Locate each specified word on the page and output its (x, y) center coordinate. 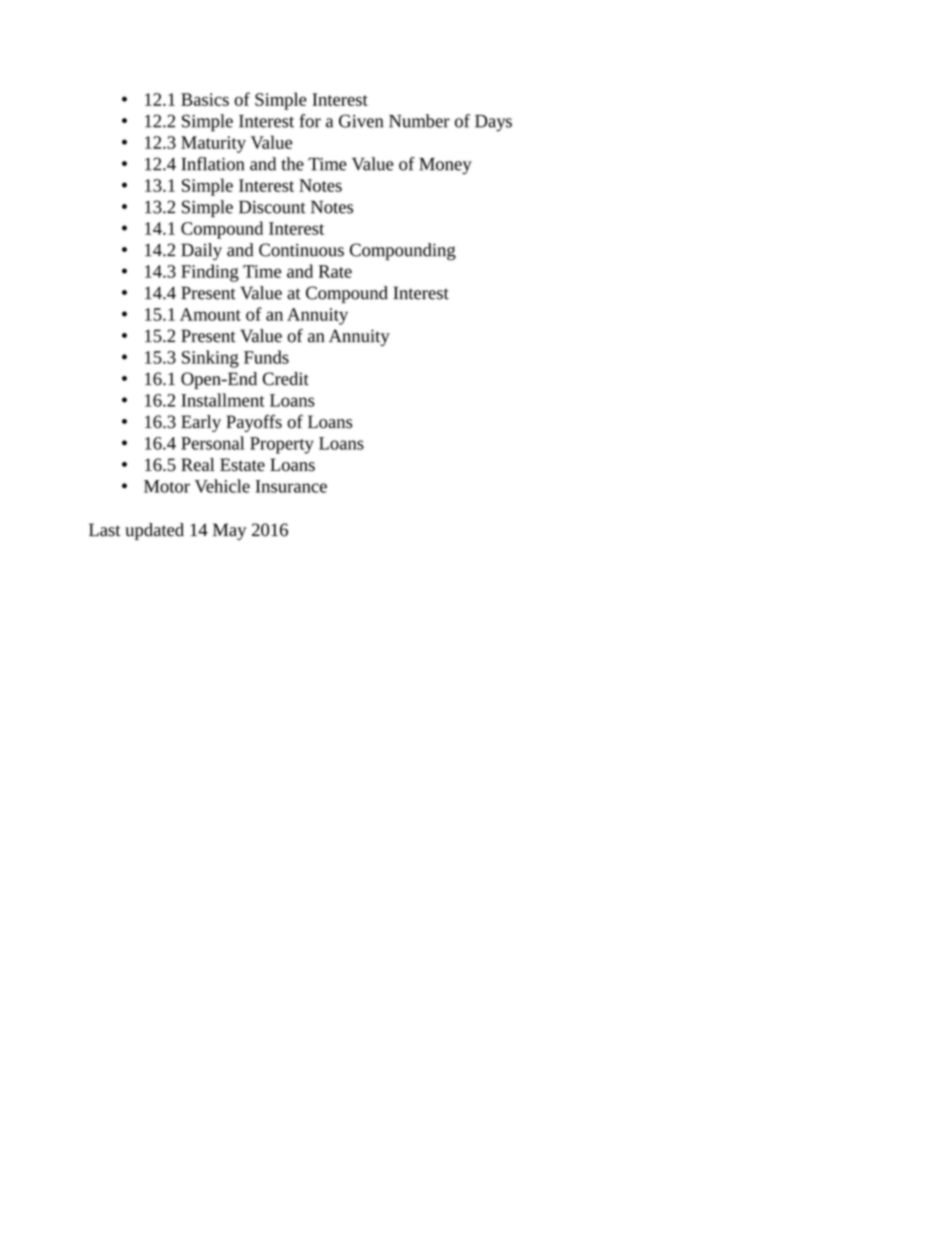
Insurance (291, 486)
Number (419, 121)
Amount (210, 314)
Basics (205, 99)
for (310, 121)
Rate (335, 271)
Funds (266, 357)
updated (154, 531)
